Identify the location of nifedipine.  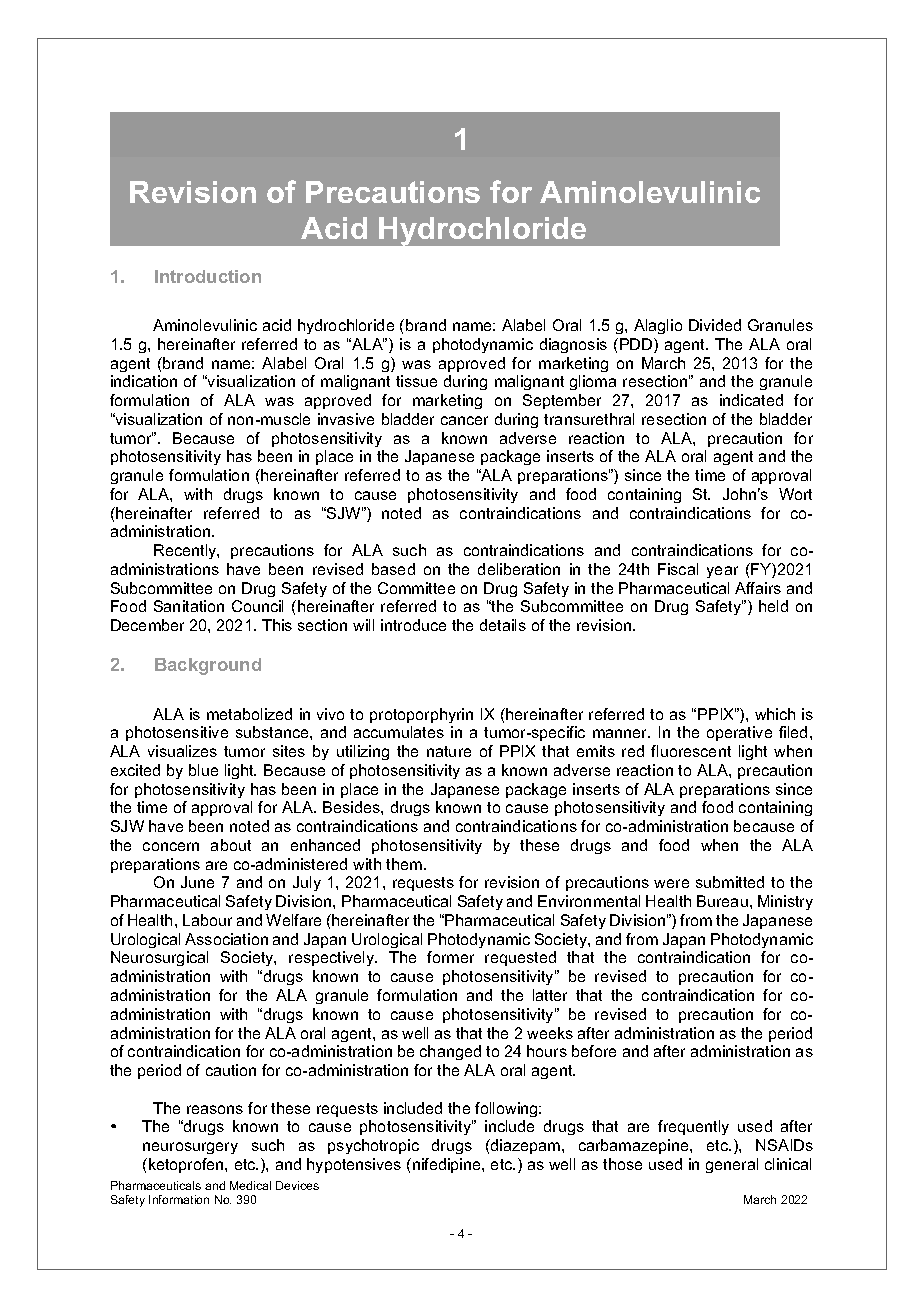
(448, 1165).
